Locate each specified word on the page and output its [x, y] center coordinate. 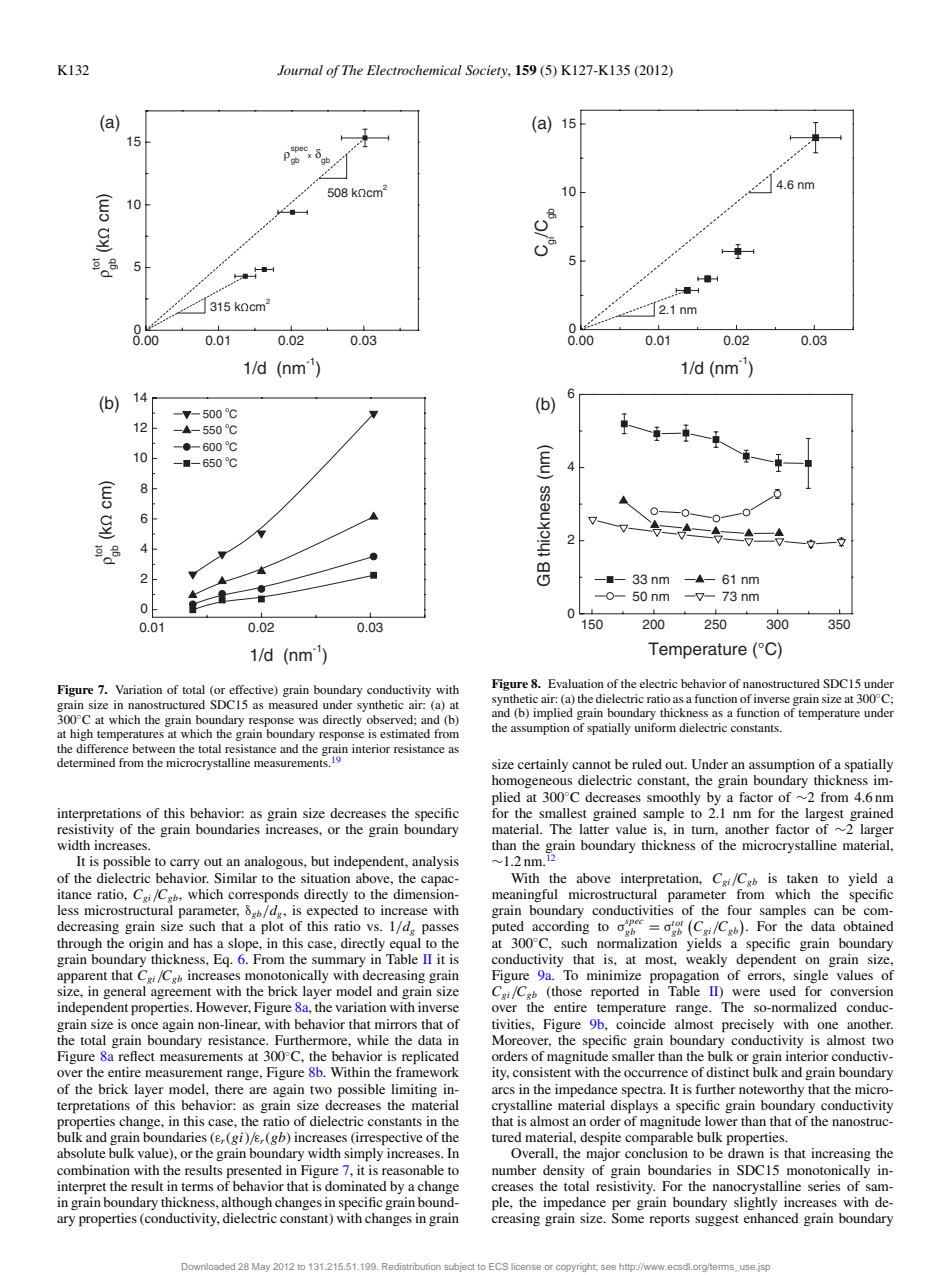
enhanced [771, 1218]
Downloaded [208, 1266]
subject [459, 1267]
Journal [300, 70]
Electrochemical [414, 70]
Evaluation [576, 683]
